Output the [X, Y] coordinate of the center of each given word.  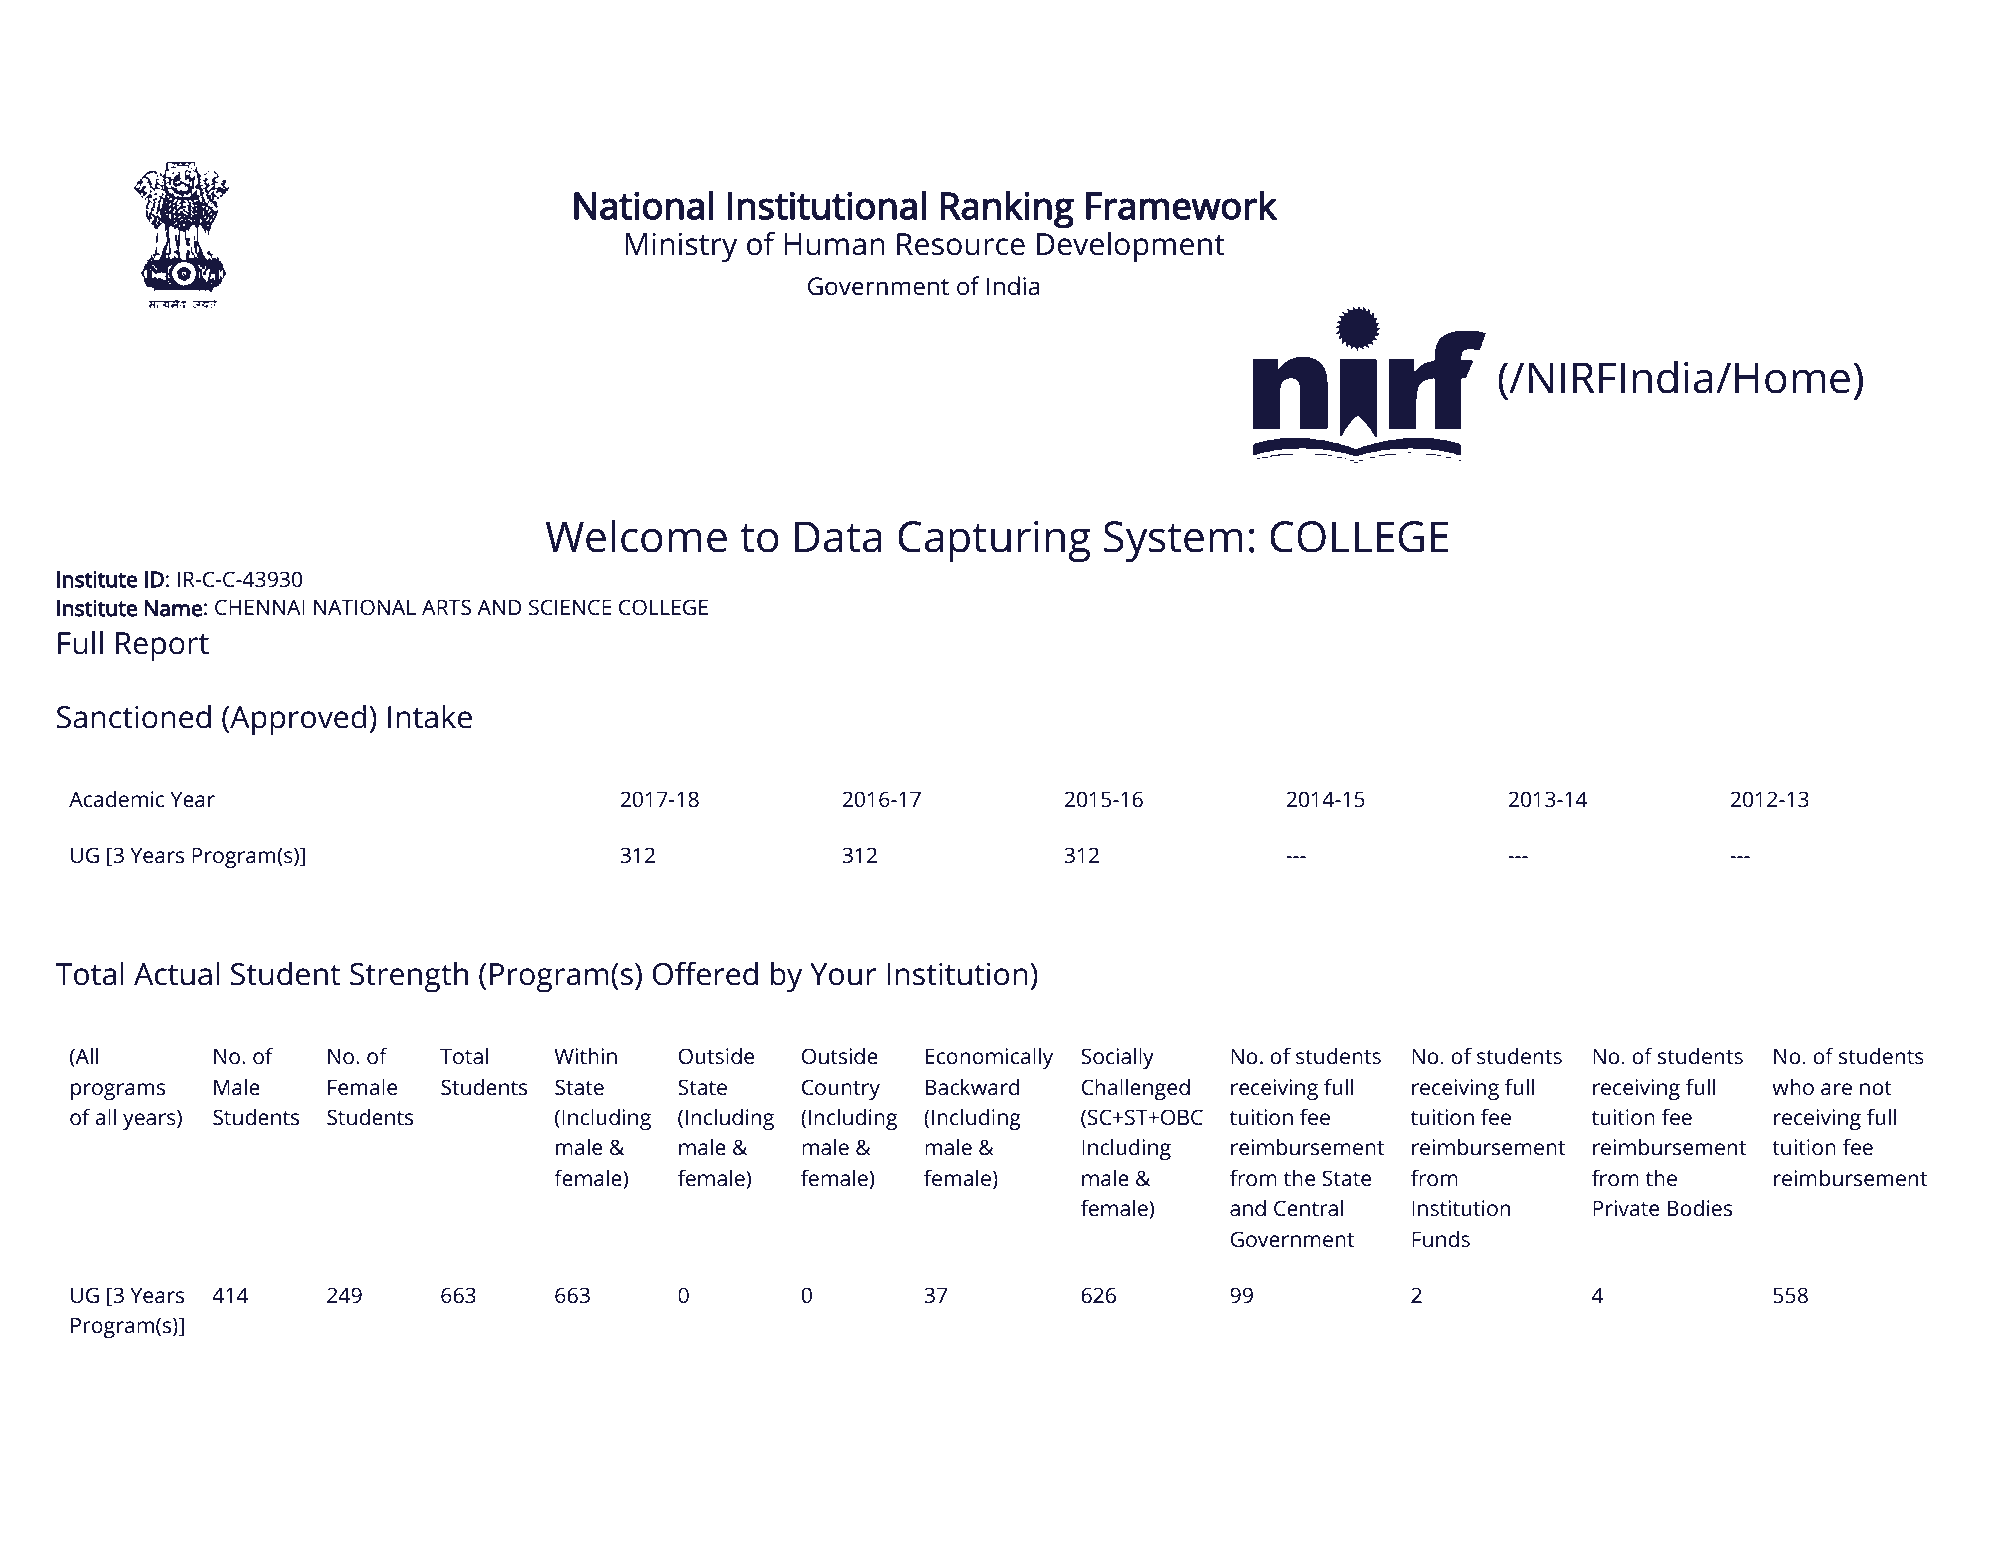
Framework [1181, 205]
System [1173, 542]
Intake [430, 717]
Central [1308, 1208]
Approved [297, 720]
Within [585, 1056]
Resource [961, 244]
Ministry [681, 247]
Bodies [1700, 1208]
